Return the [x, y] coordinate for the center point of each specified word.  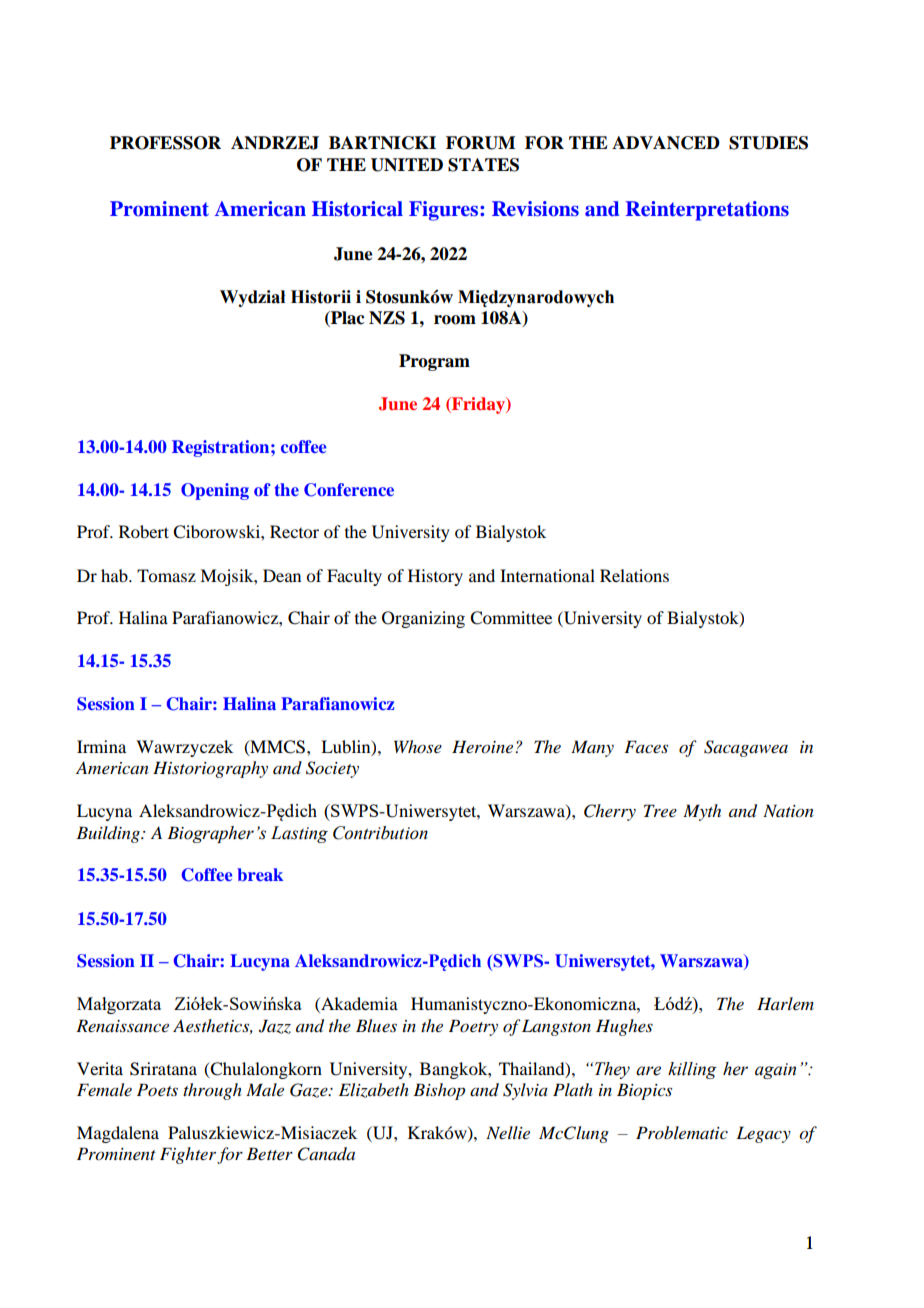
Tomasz [166, 575]
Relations [634, 575]
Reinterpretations [707, 211]
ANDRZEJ [275, 143]
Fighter [188, 1155]
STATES [483, 165]
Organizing [423, 619]
